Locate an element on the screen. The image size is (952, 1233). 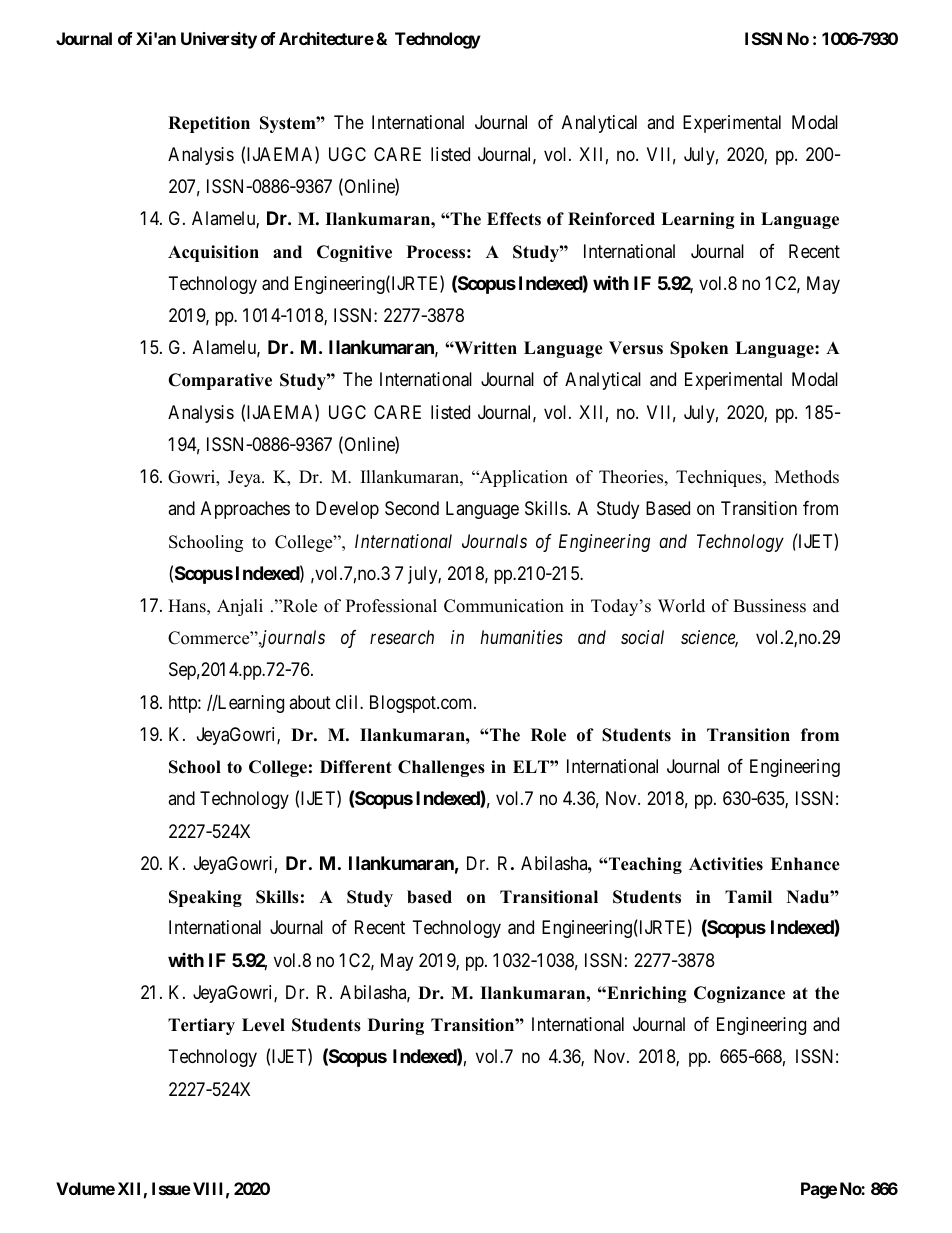
Communication is located at coordinates (504, 606).
